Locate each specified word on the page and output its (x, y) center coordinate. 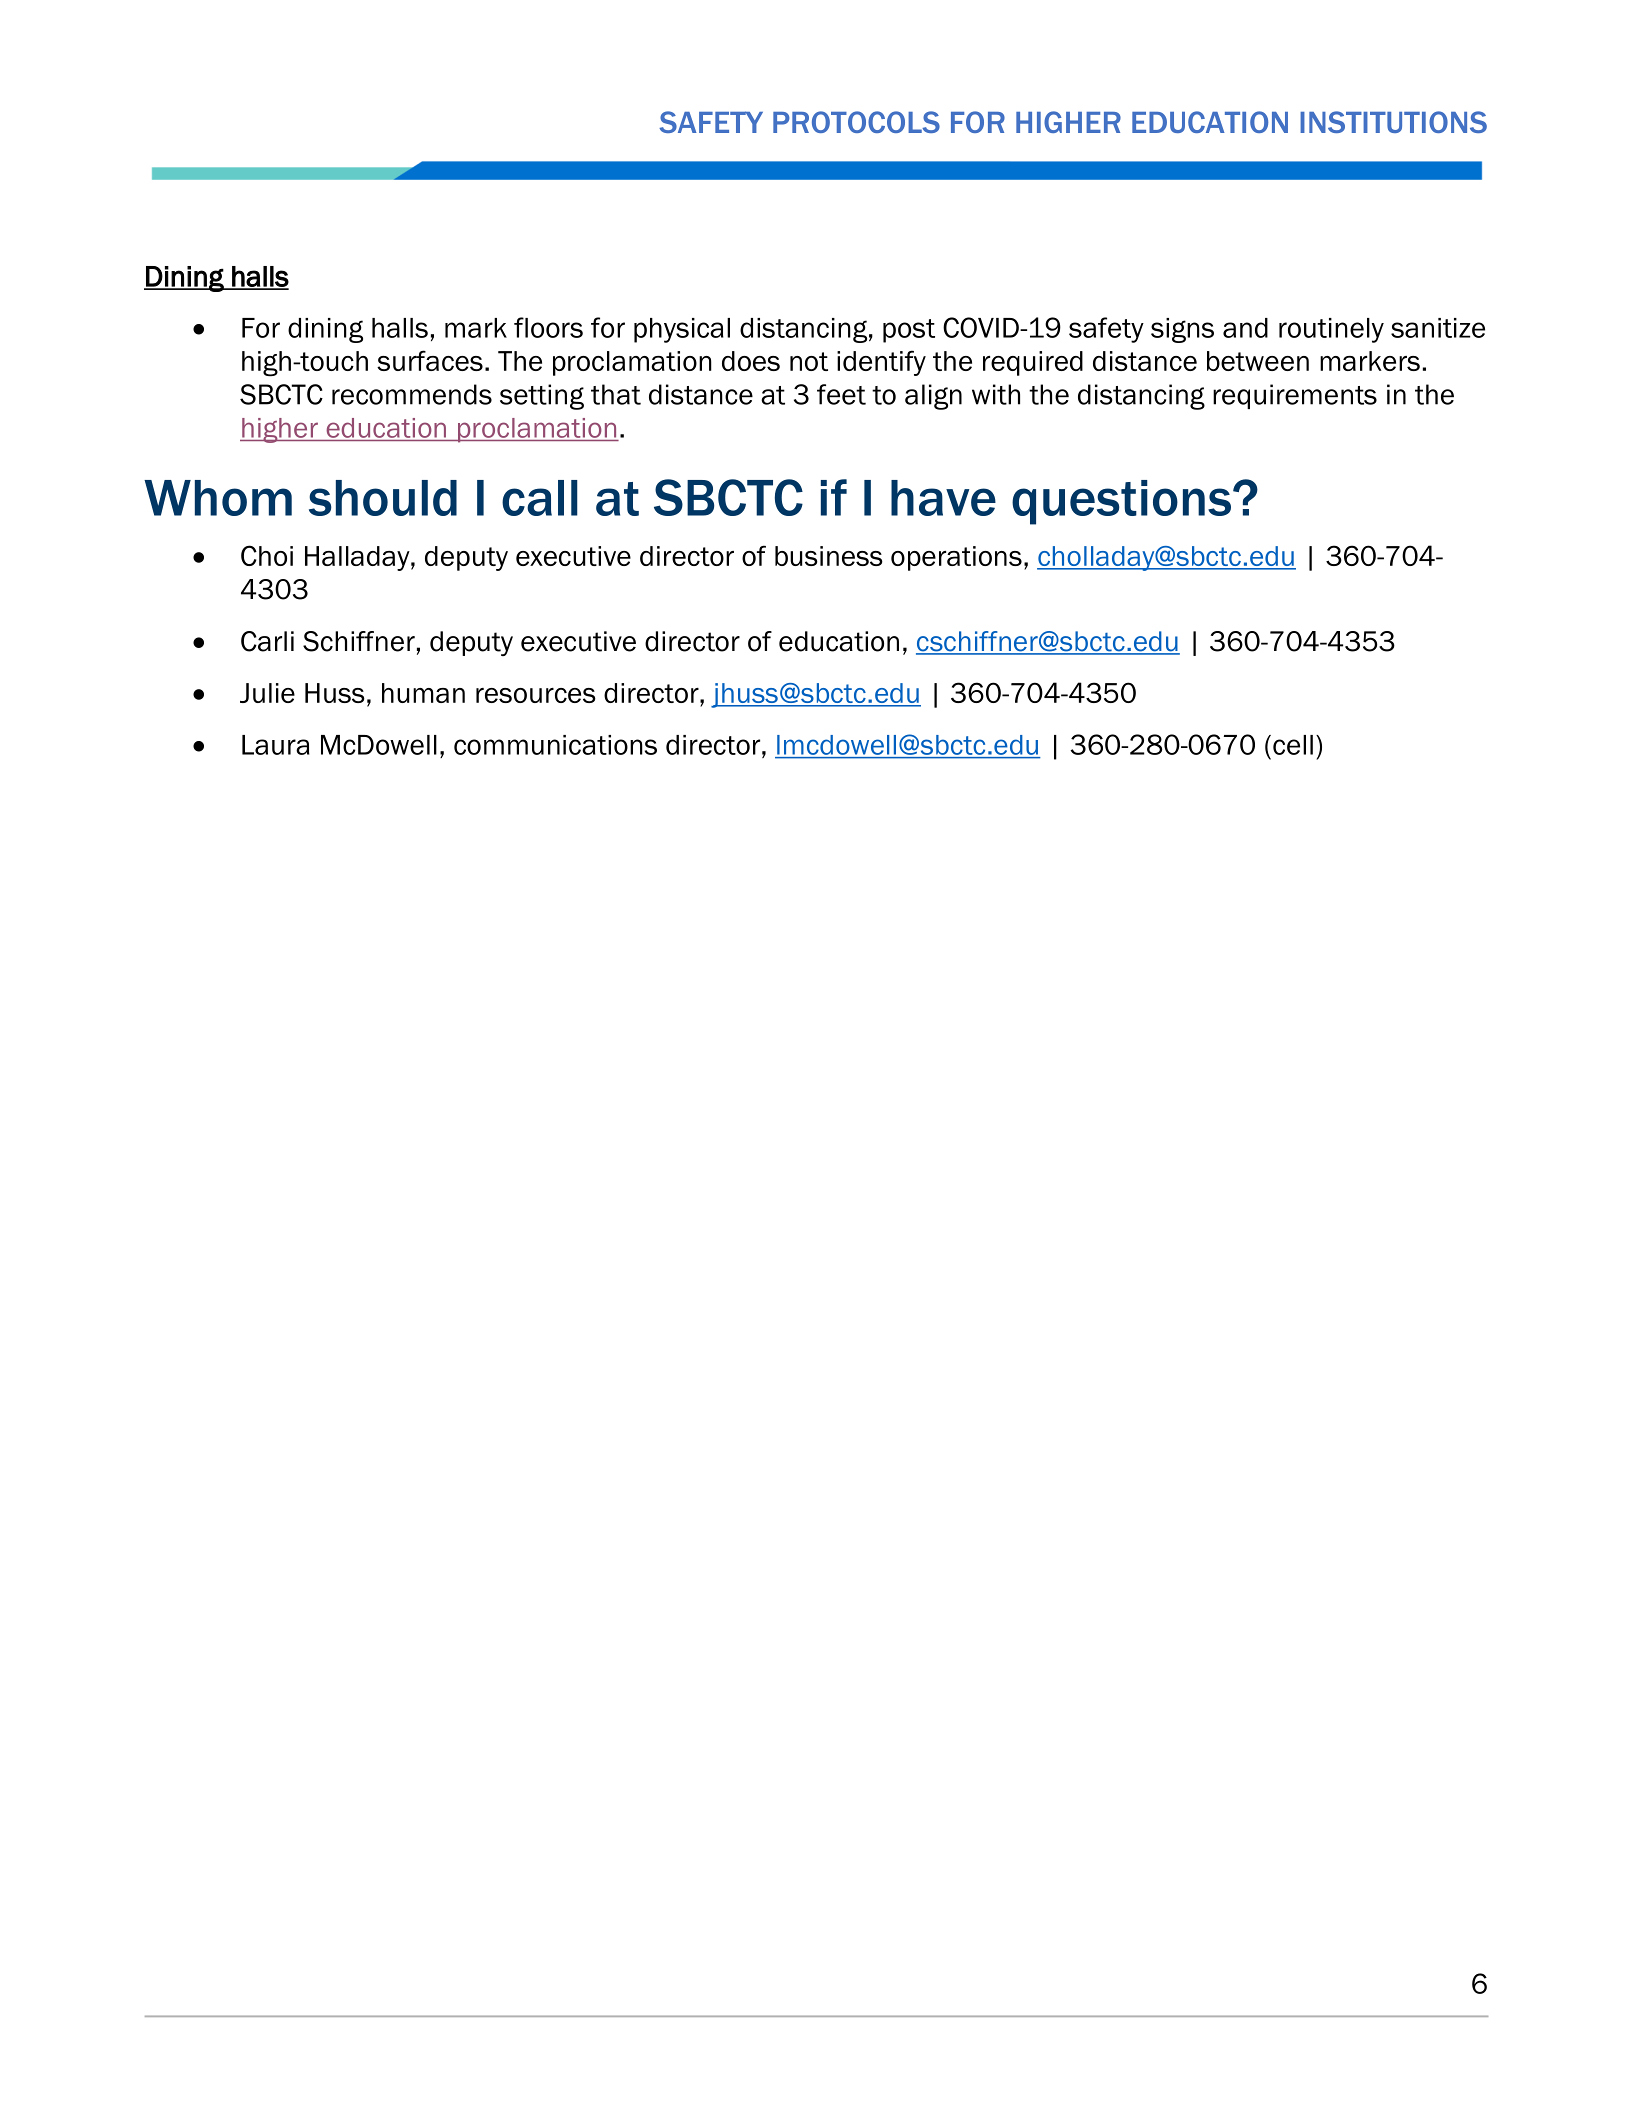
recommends (412, 394)
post (909, 331)
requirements (1295, 396)
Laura (276, 745)
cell (1293, 745)
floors (548, 327)
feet (841, 394)
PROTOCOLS (856, 122)
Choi (267, 555)
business (829, 556)
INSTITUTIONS (1393, 122)
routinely (1331, 330)
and (1245, 328)
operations (956, 558)
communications (555, 745)
